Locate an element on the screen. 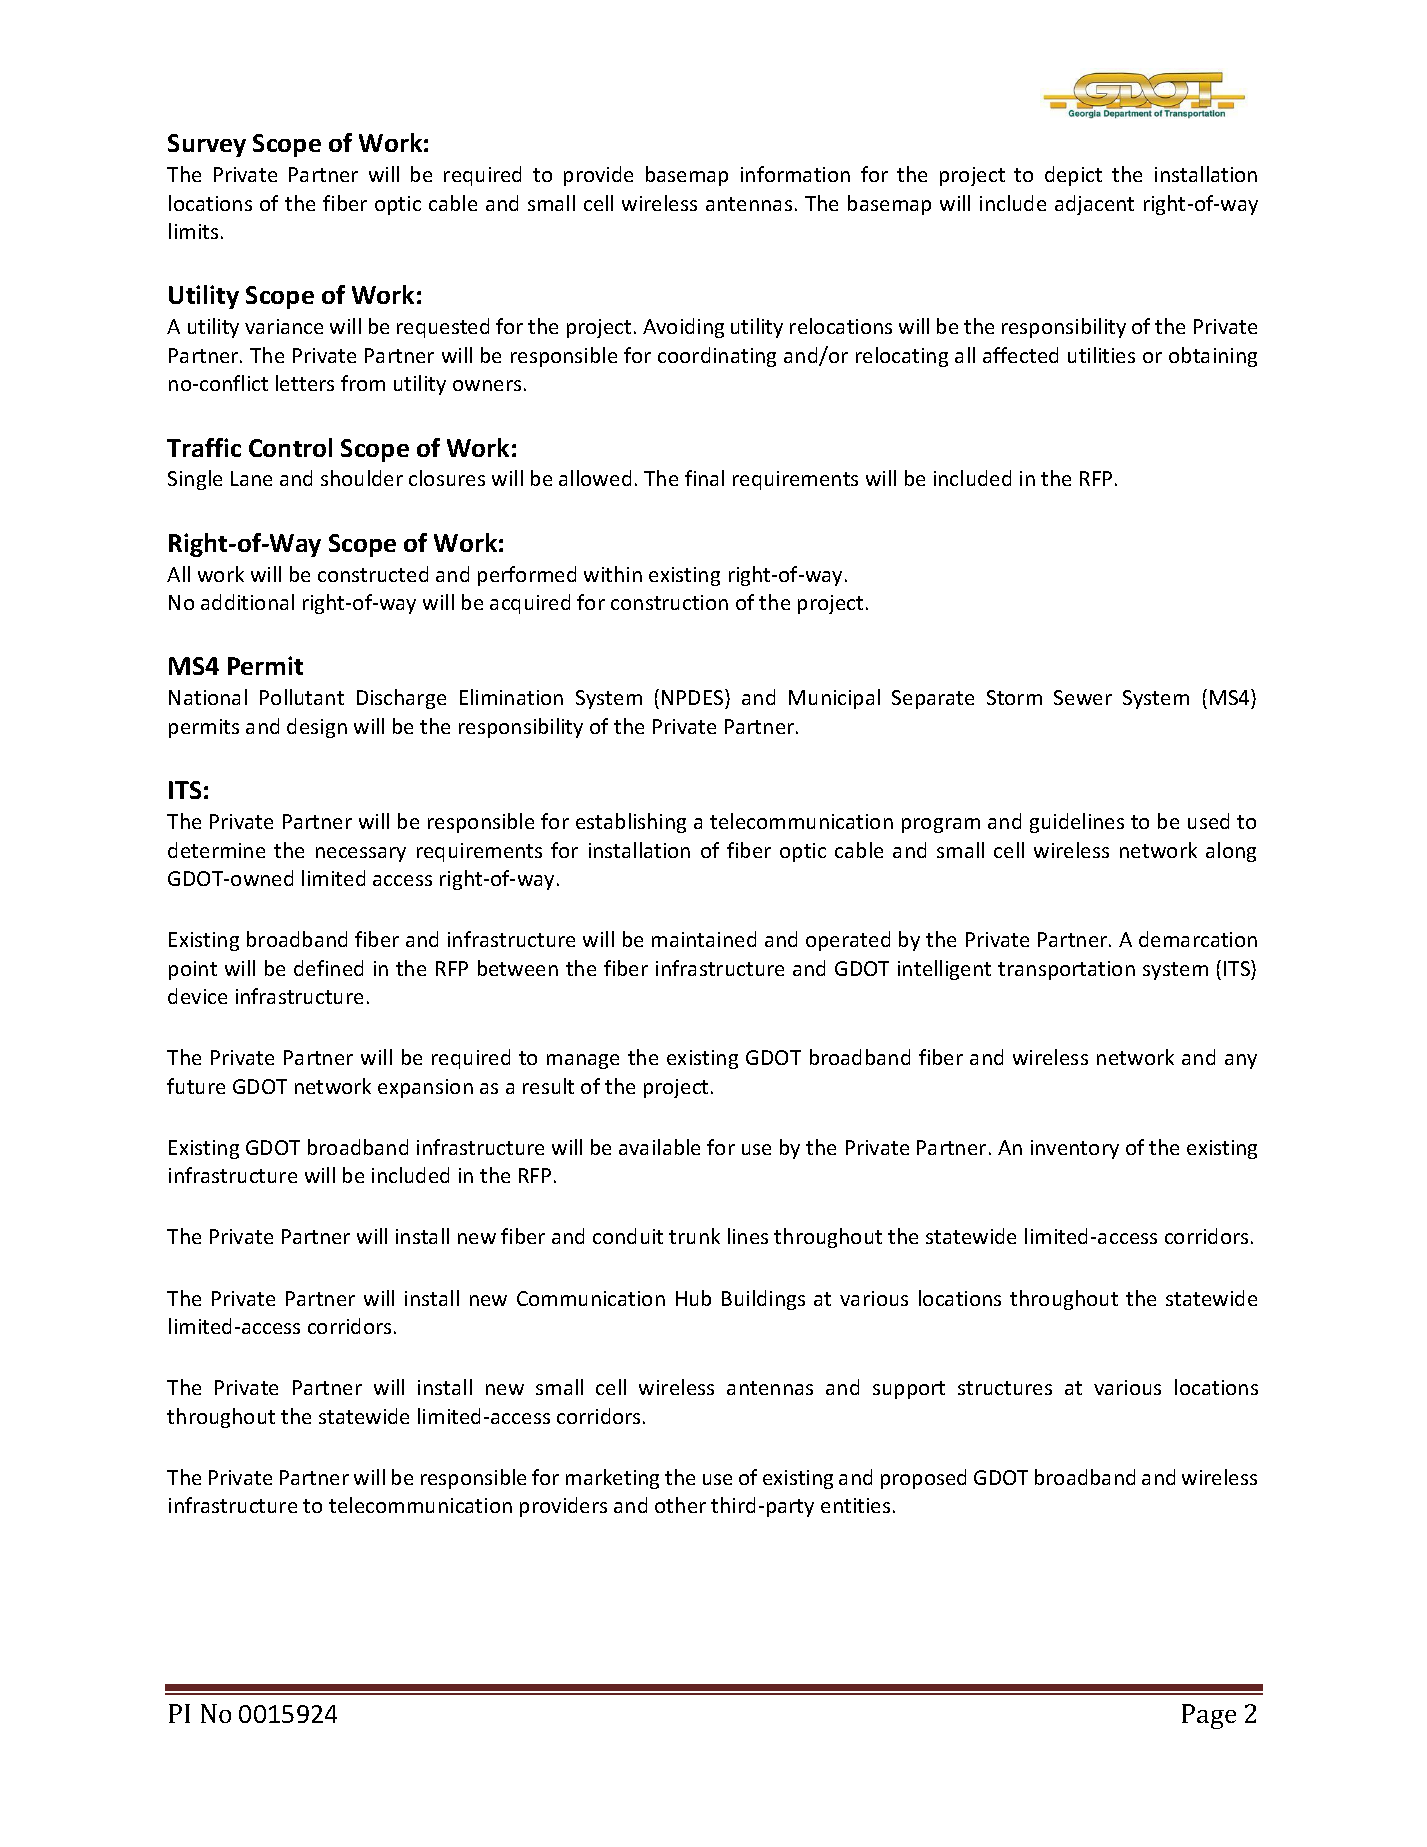 The width and height of the screenshot is (1427, 1847). other is located at coordinates (680, 1505).
